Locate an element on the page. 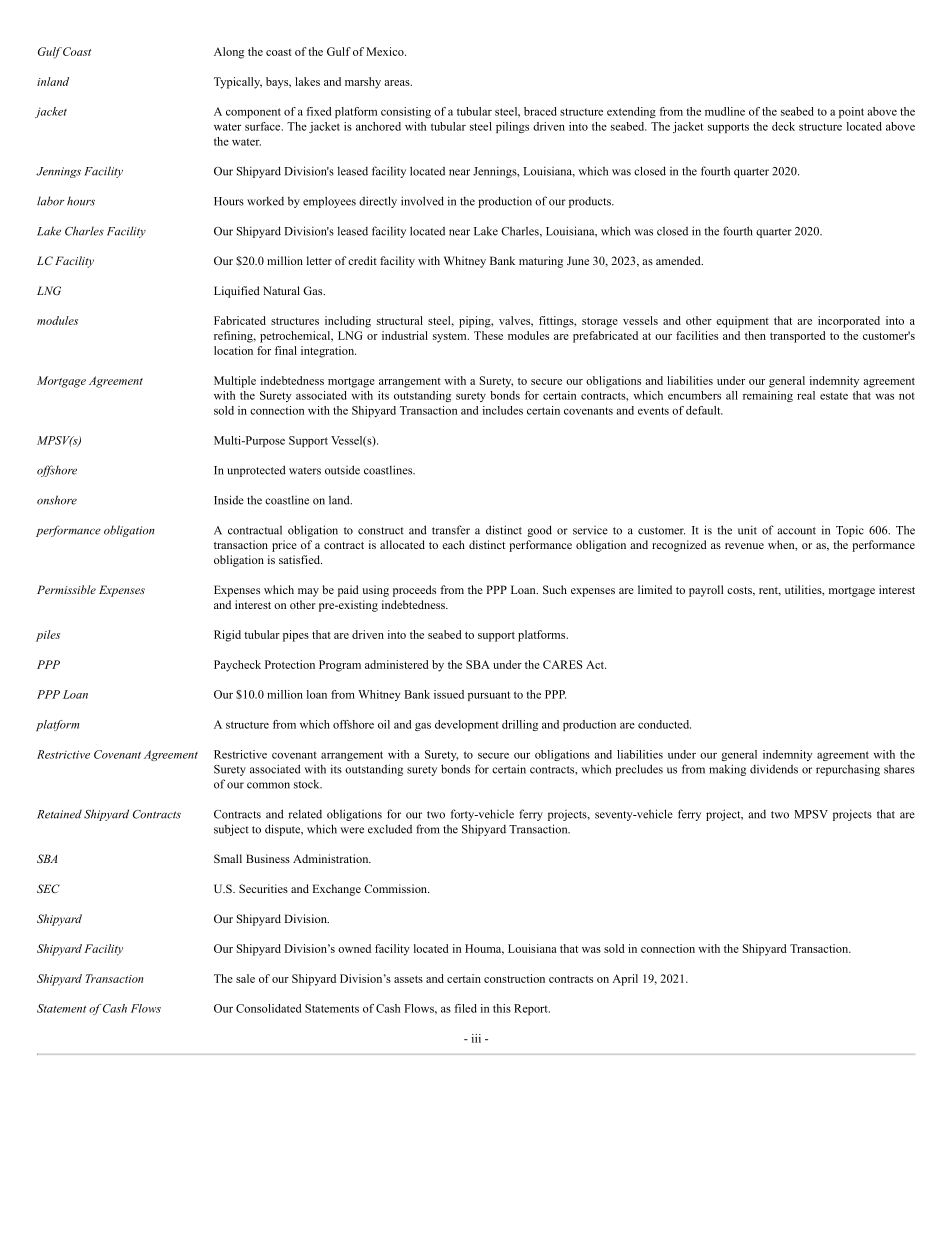  braced is located at coordinates (540, 111).
